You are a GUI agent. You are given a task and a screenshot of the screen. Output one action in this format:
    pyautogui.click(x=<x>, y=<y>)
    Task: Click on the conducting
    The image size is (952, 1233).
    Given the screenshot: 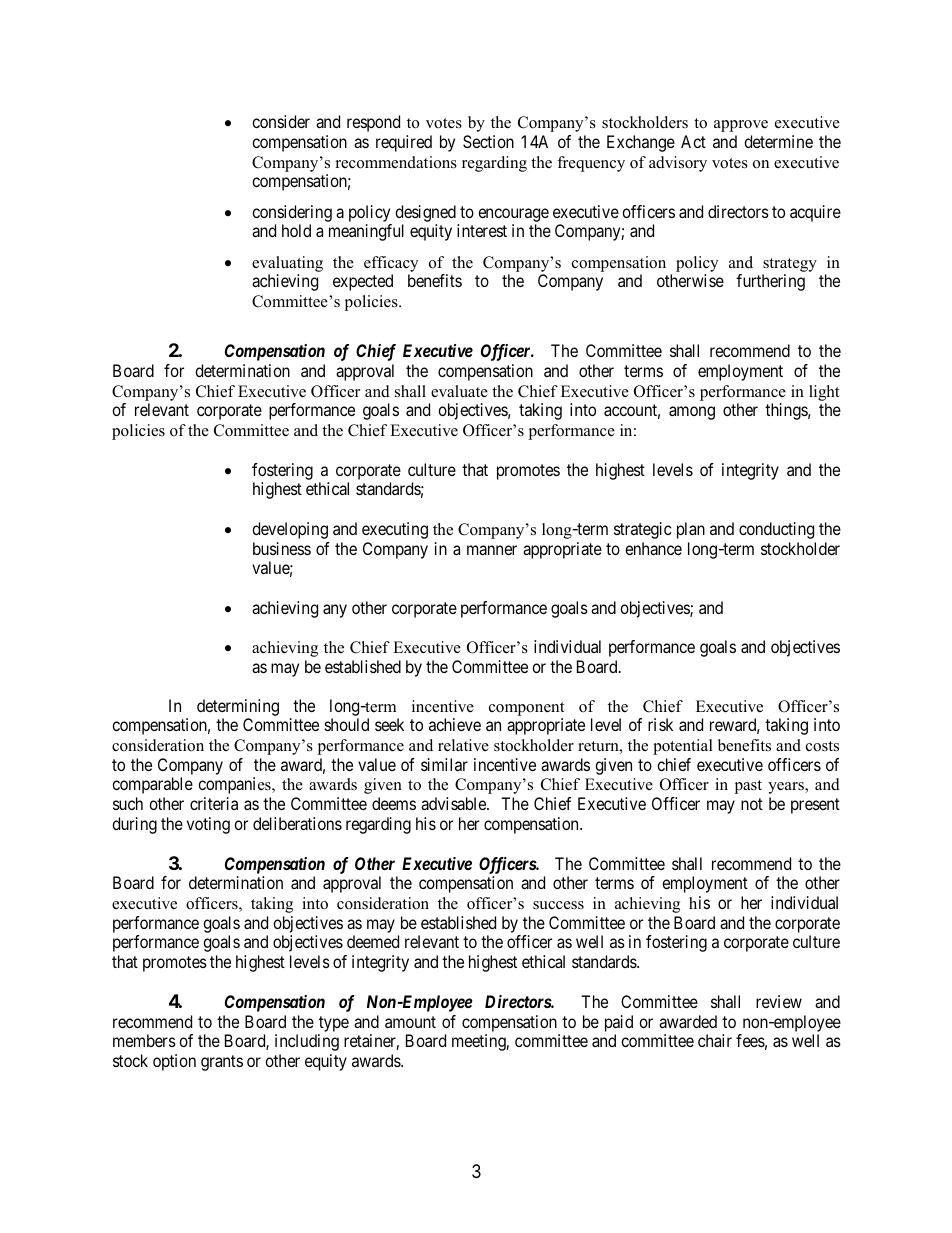 What is the action you would take?
    pyautogui.click(x=776, y=530)
